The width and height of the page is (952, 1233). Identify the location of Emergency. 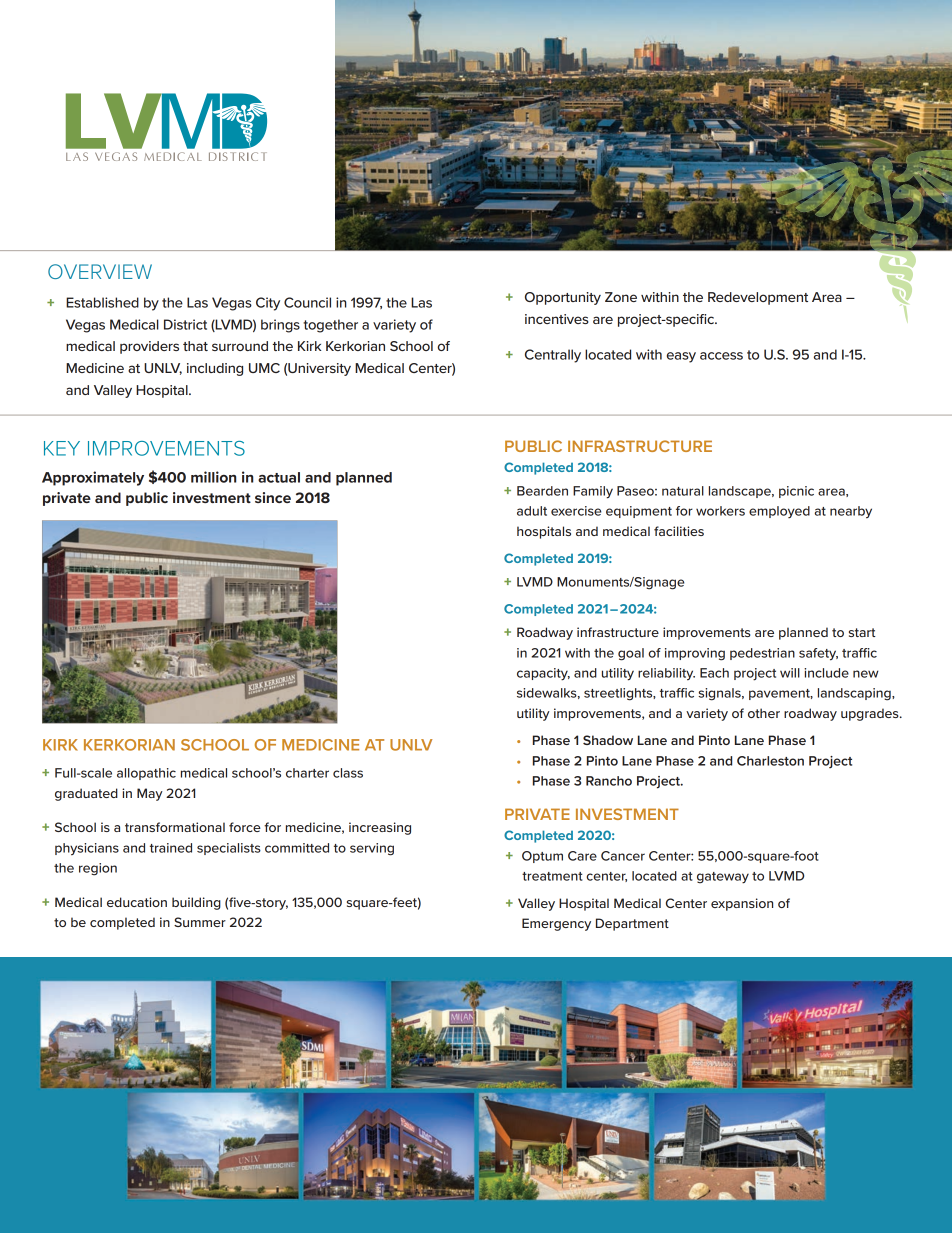
(556, 924).
